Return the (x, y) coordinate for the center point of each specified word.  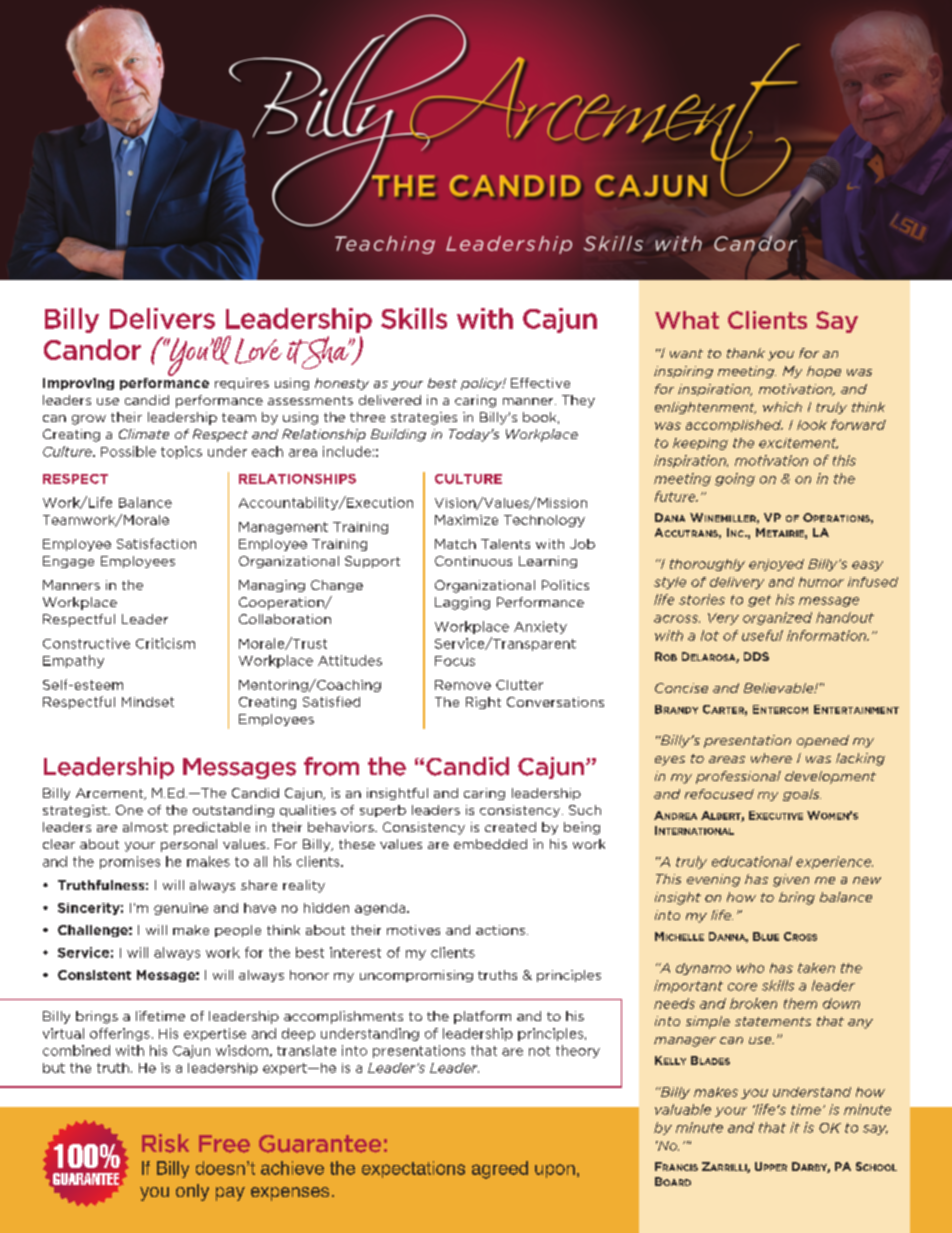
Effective (540, 383)
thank (746, 353)
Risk (165, 1143)
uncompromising (416, 976)
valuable (683, 1109)
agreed (500, 1170)
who (750, 968)
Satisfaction (156, 543)
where (771, 758)
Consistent (94, 975)
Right (483, 703)
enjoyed (776, 565)
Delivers (162, 318)
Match (455, 544)
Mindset (148, 702)
